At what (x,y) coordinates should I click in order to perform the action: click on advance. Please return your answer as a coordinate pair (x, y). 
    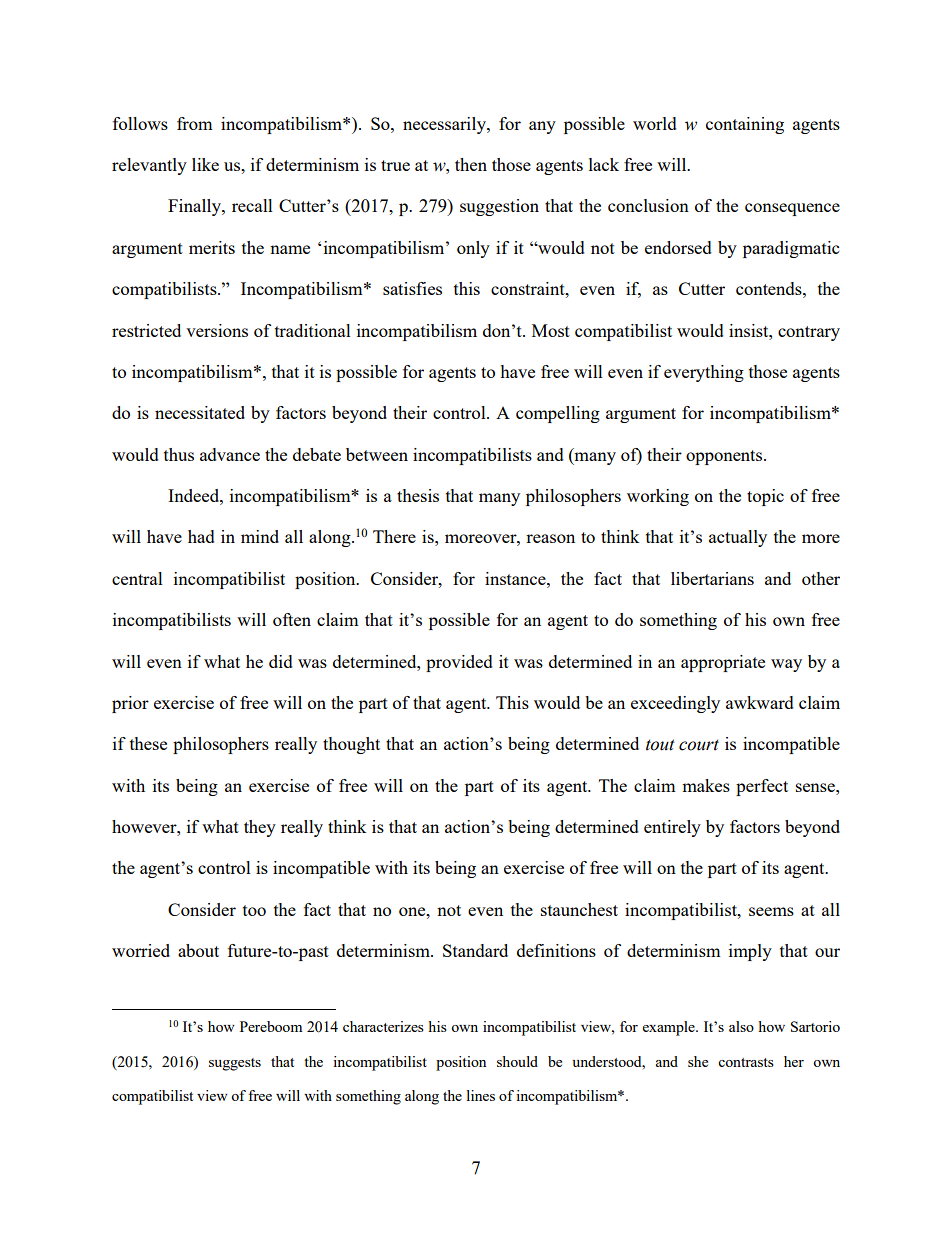
    Looking at the image, I should click on (230, 454).
